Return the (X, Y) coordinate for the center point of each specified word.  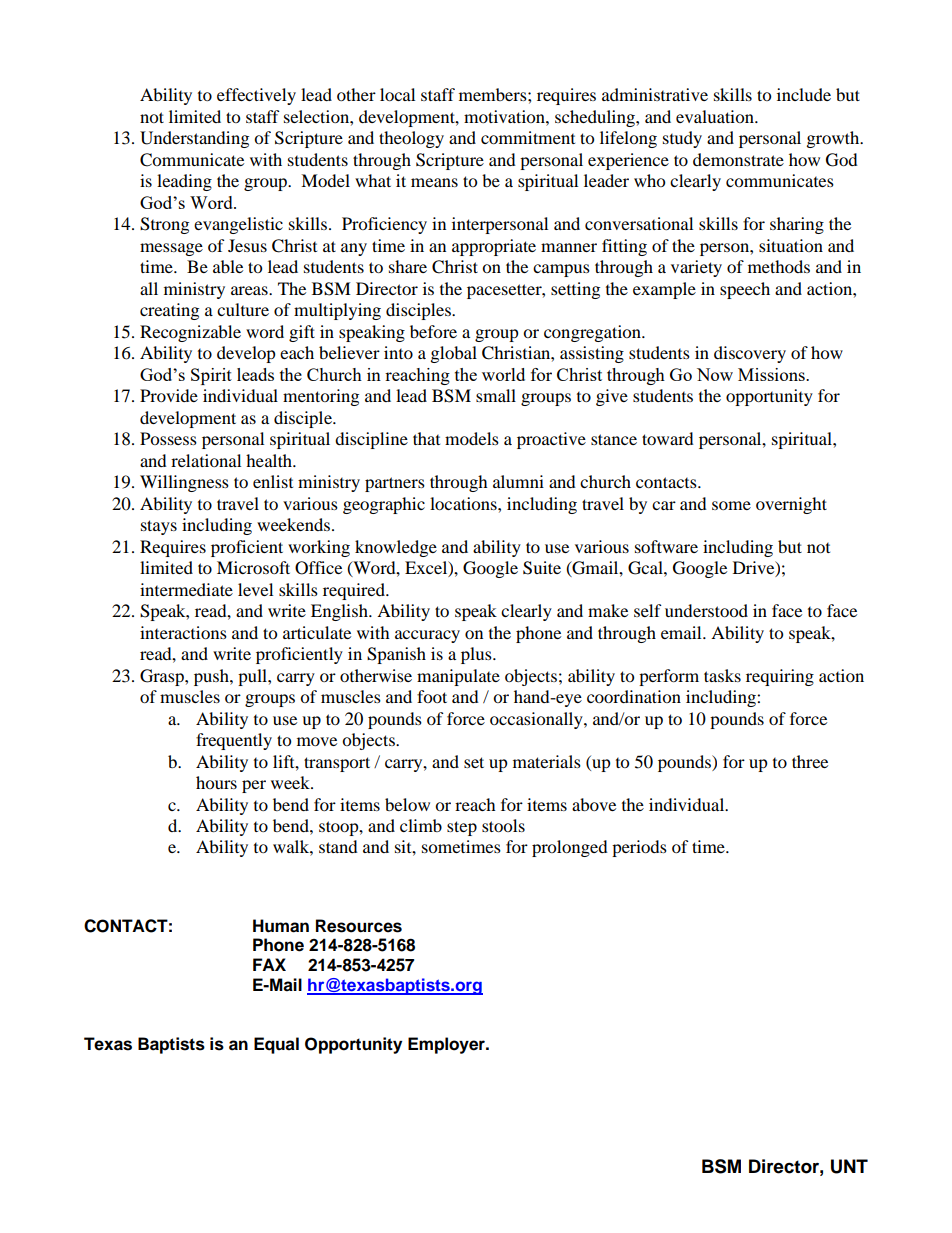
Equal (276, 1045)
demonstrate (738, 159)
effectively (256, 96)
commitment (528, 137)
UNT (849, 1166)
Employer (447, 1045)
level (255, 589)
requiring (780, 677)
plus (477, 655)
